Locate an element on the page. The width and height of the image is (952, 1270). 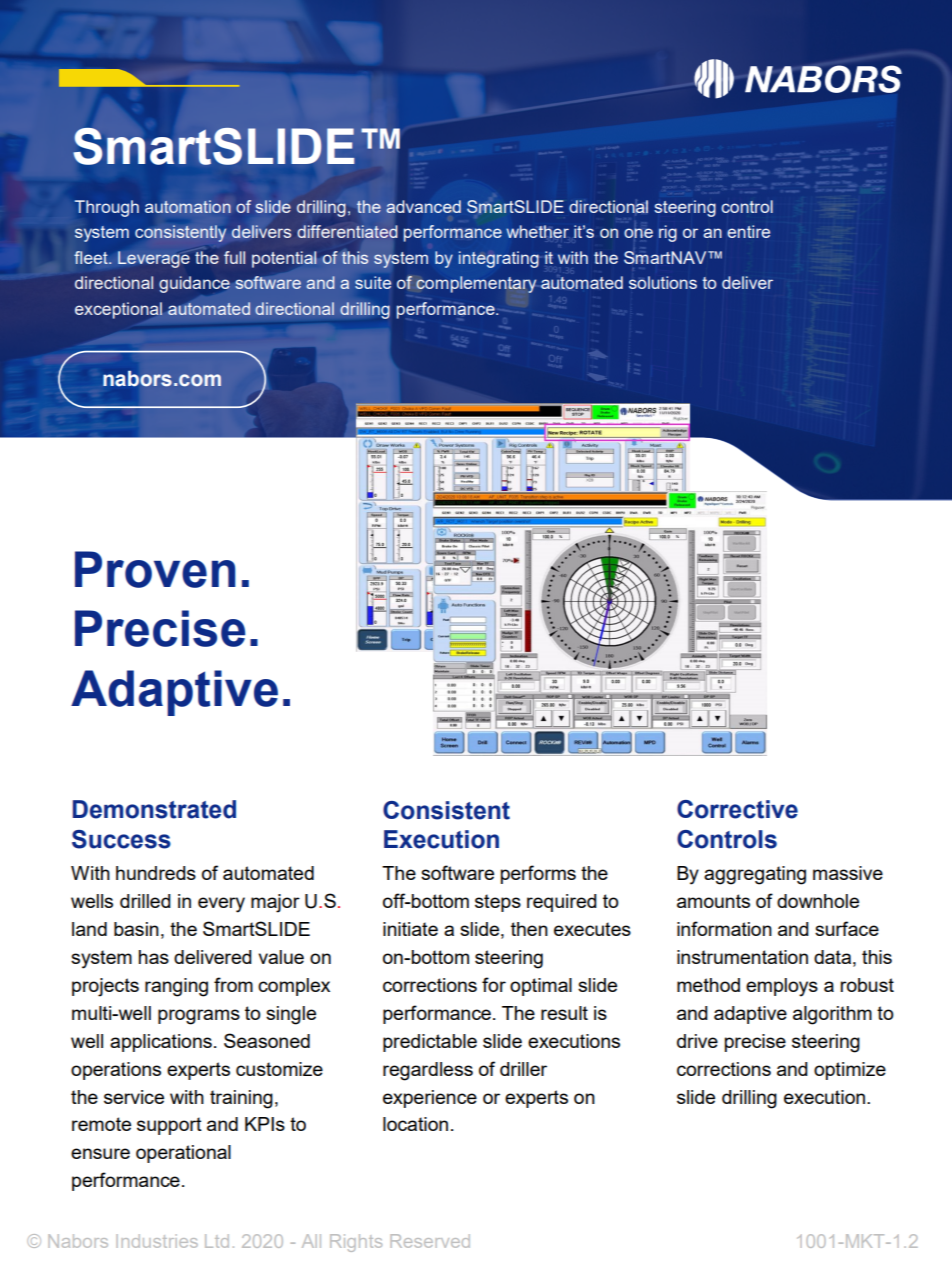
Proven is located at coordinates (155, 569).
